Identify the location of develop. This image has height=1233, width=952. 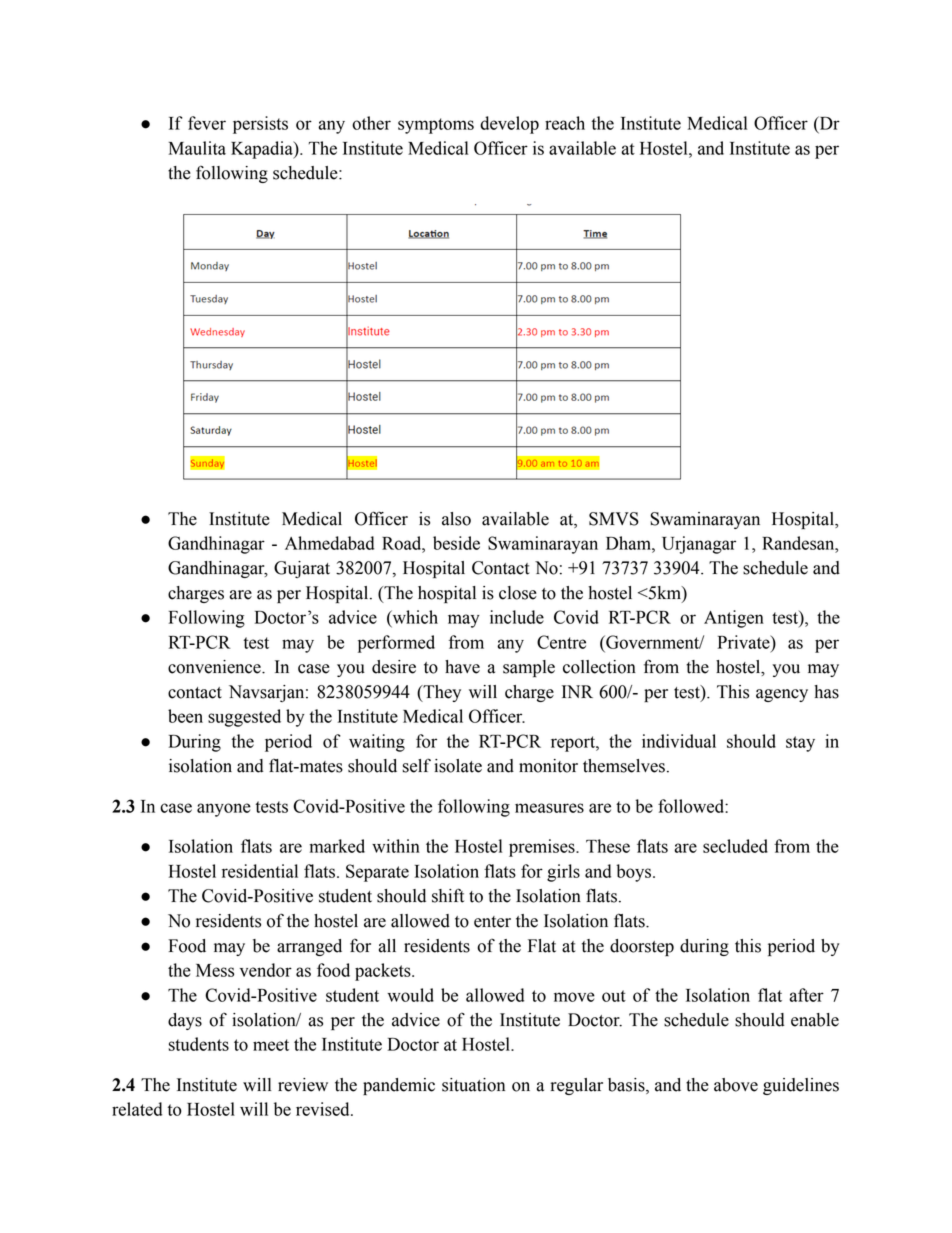
(509, 125).
